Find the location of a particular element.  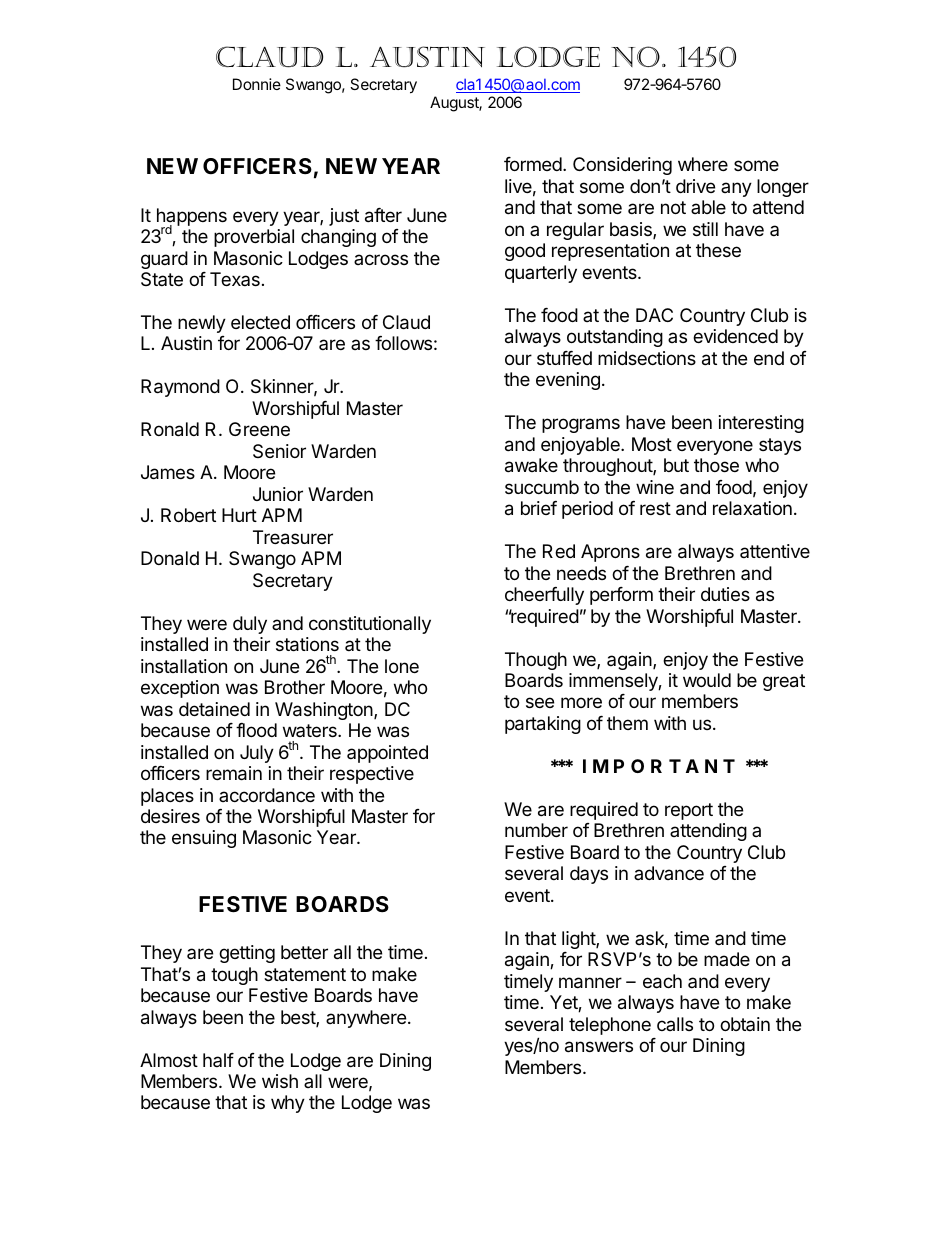

cheerfully is located at coordinates (544, 596).
